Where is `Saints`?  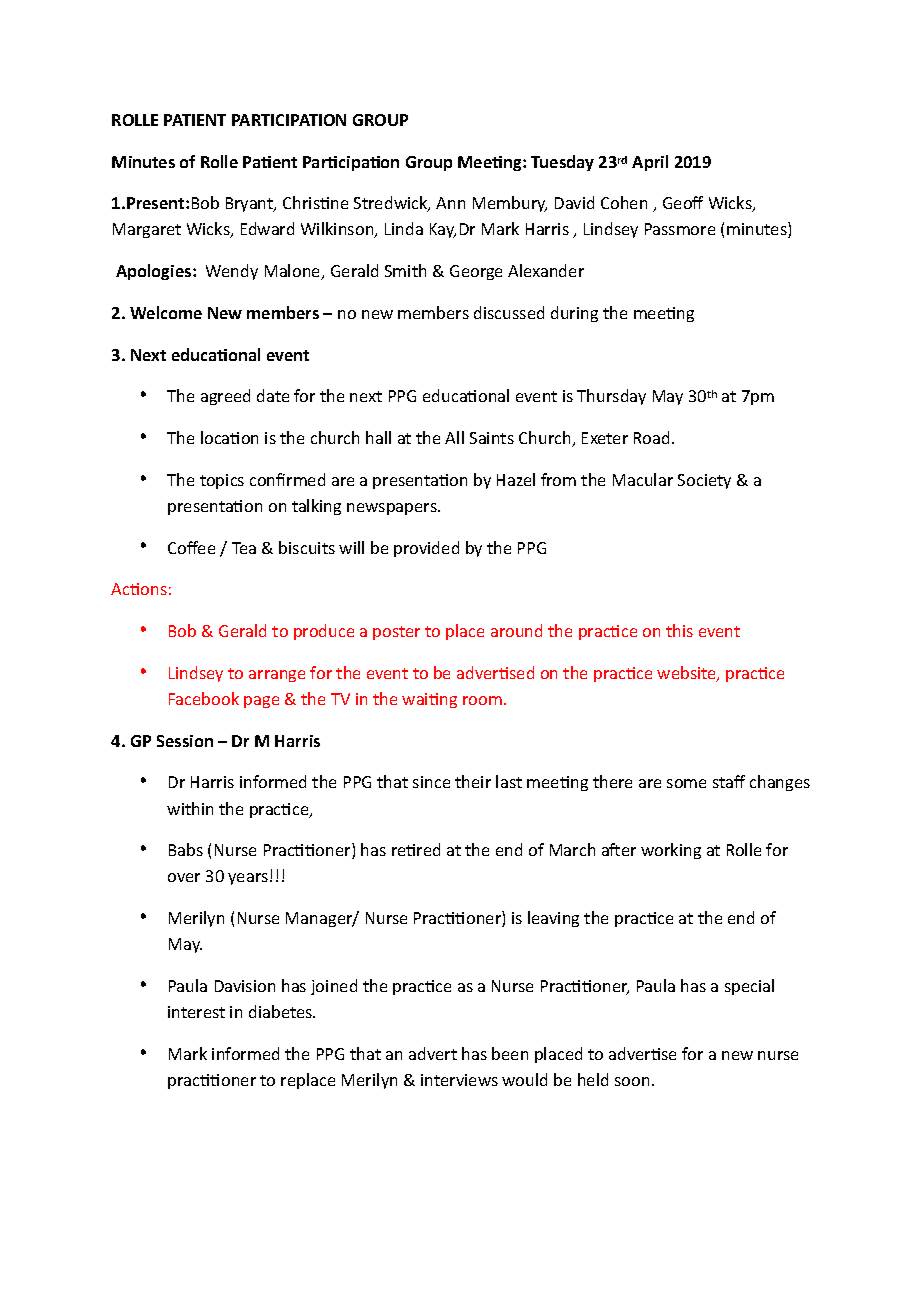
Saints is located at coordinates (492, 438).
